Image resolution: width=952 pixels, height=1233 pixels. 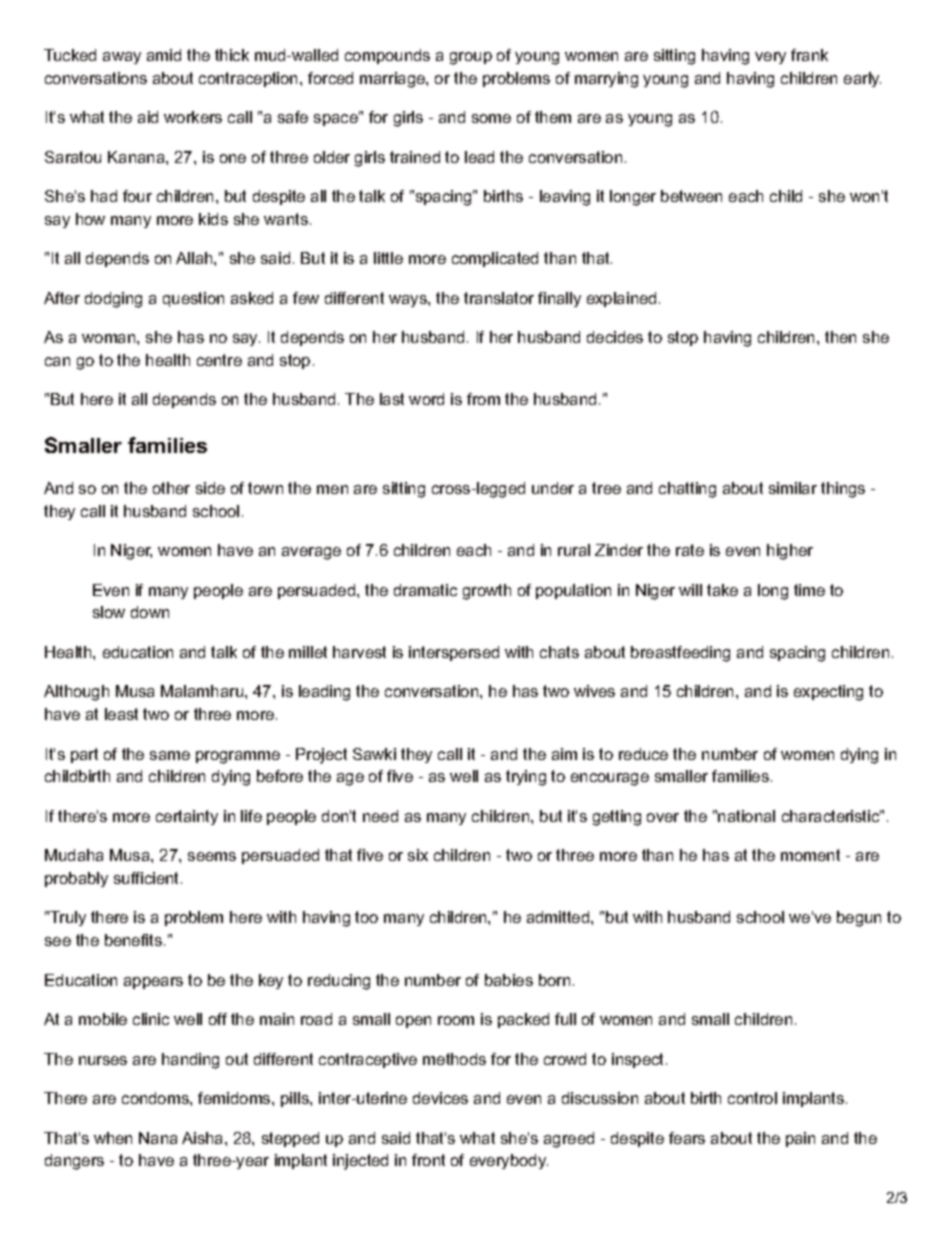 What do you see at coordinates (800, 1139) in the screenshot?
I see `pain` at bounding box center [800, 1139].
